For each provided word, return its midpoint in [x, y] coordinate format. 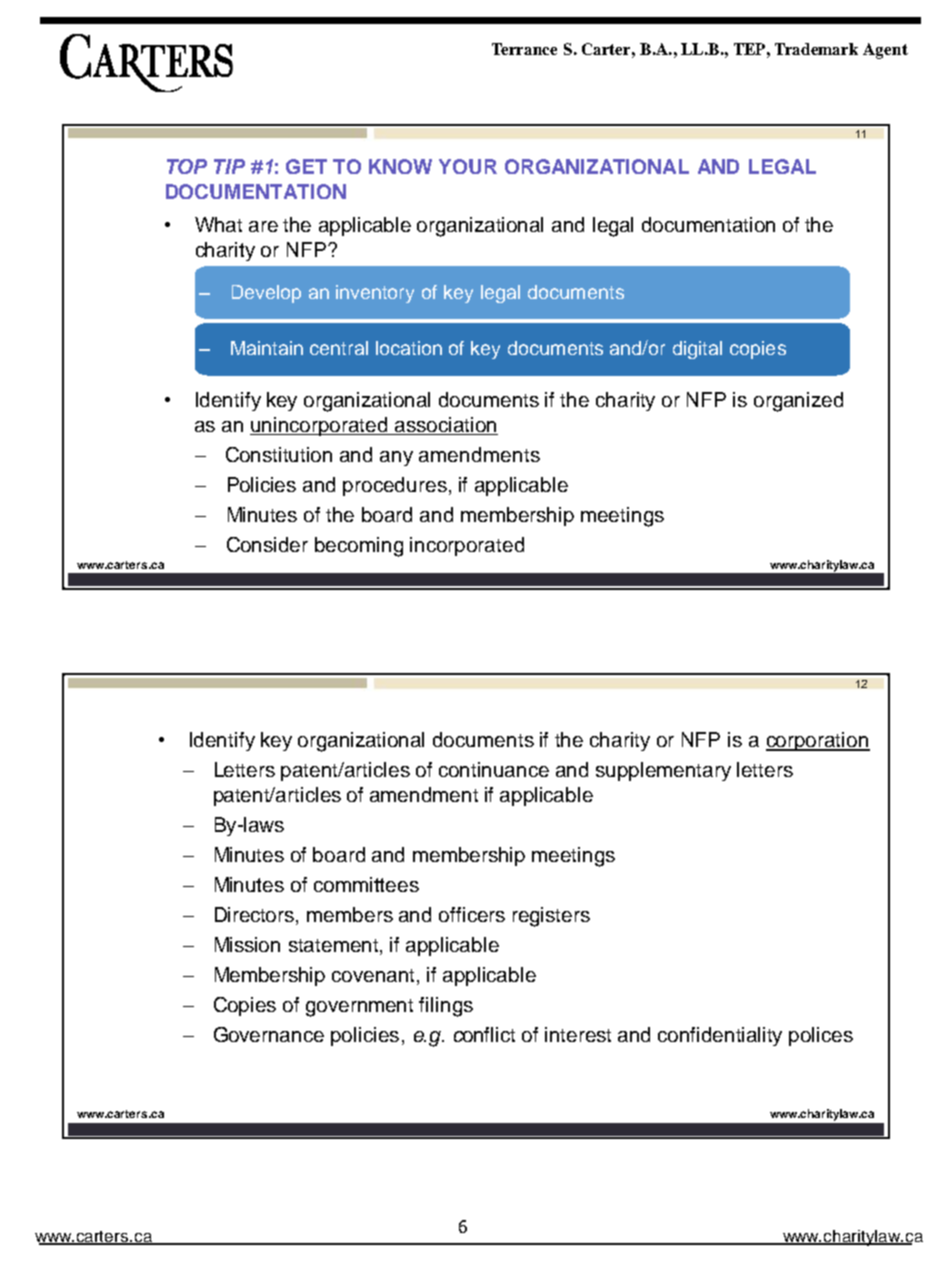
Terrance [524, 49]
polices [821, 1036]
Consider [267, 544]
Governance [269, 1034]
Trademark [816, 49]
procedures [395, 486]
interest [578, 1034]
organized [798, 402]
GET [306, 166]
